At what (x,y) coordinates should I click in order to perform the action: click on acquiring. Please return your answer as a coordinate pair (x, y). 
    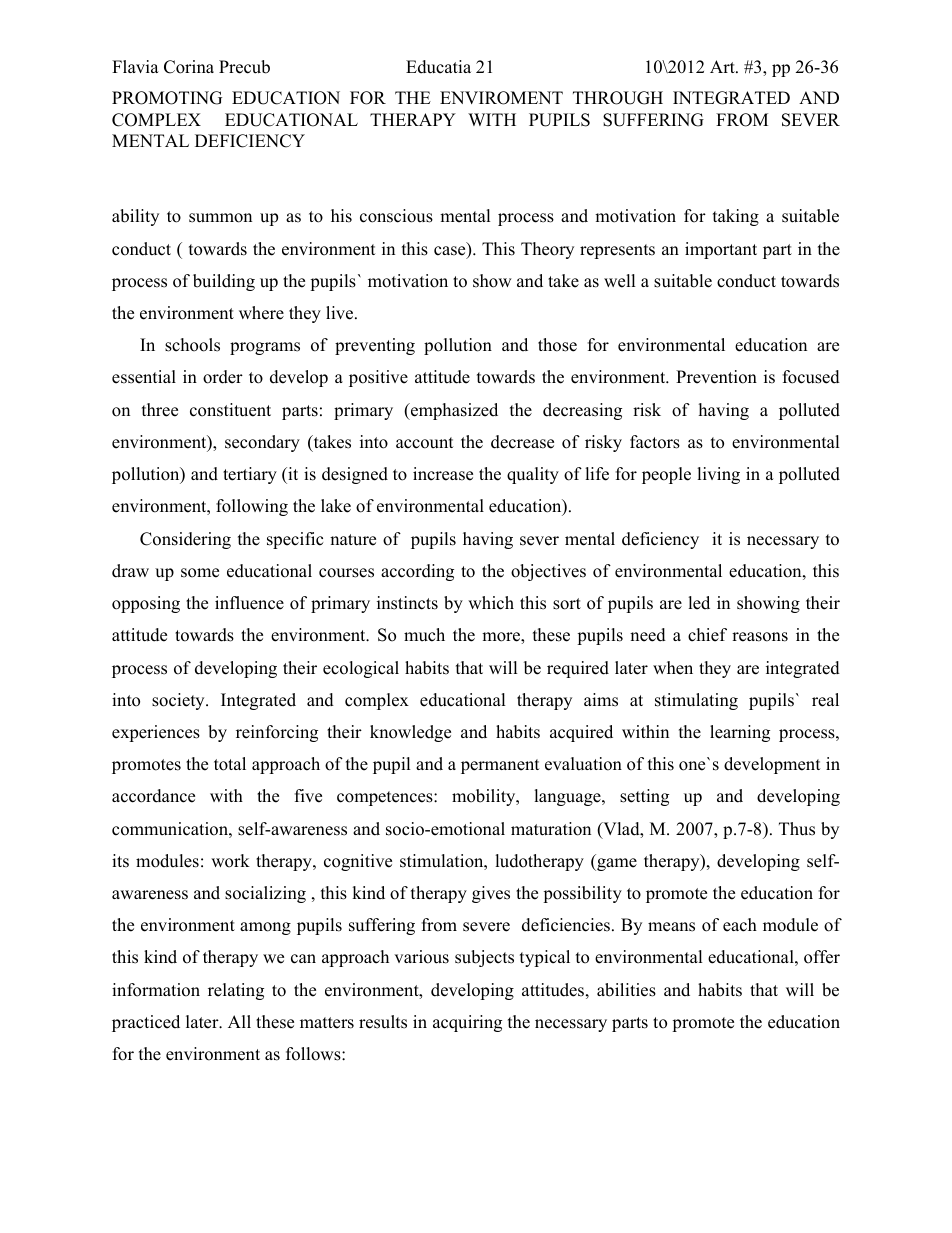
    Looking at the image, I should click on (467, 1023).
